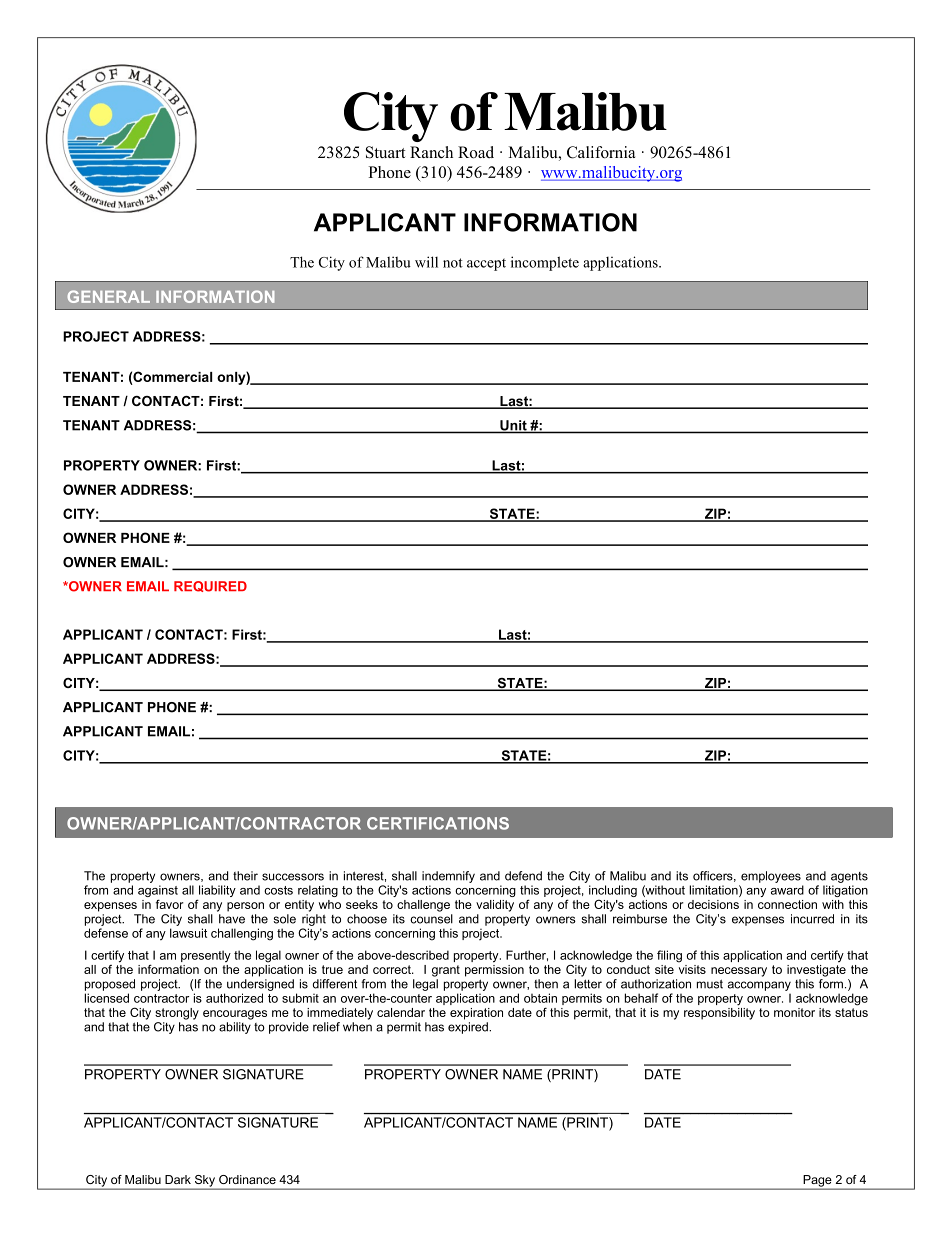 Image resolution: width=952 pixels, height=1233 pixels. What do you see at coordinates (771, 877) in the document?
I see `employees` at bounding box center [771, 877].
